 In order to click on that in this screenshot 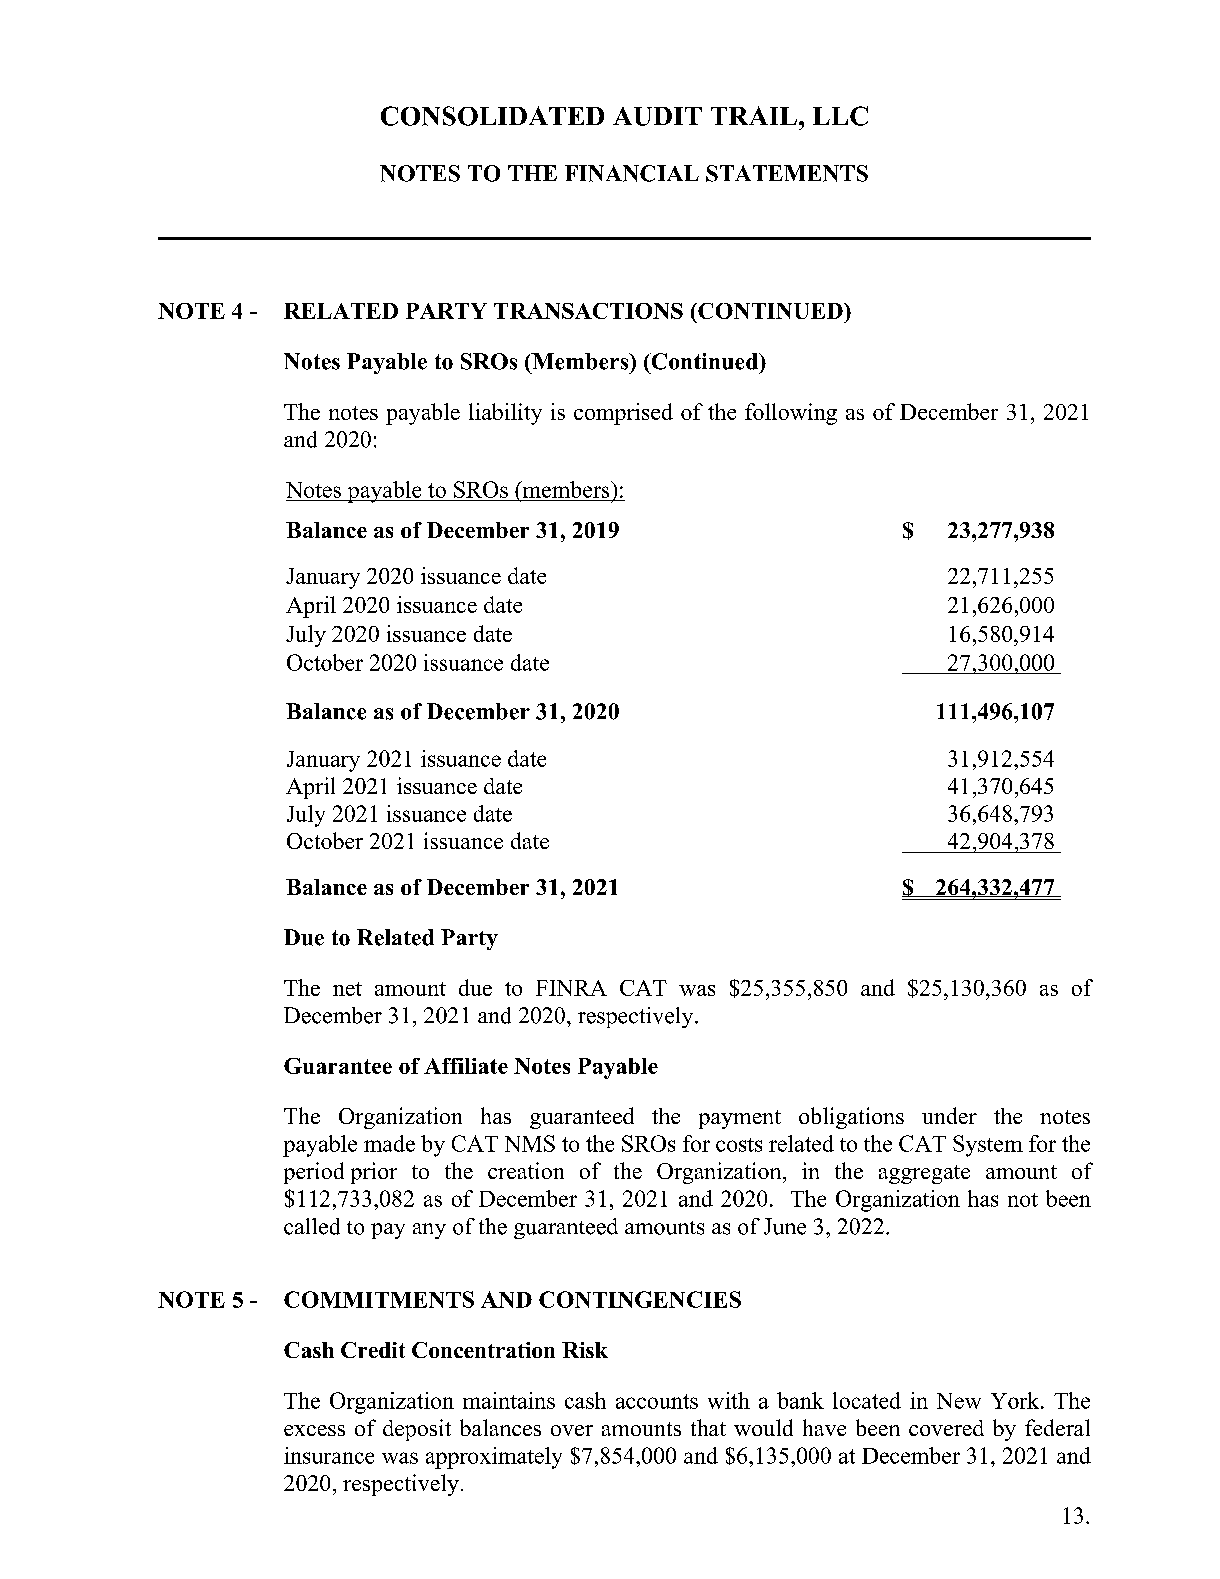, I will do `click(708, 1427)`.
